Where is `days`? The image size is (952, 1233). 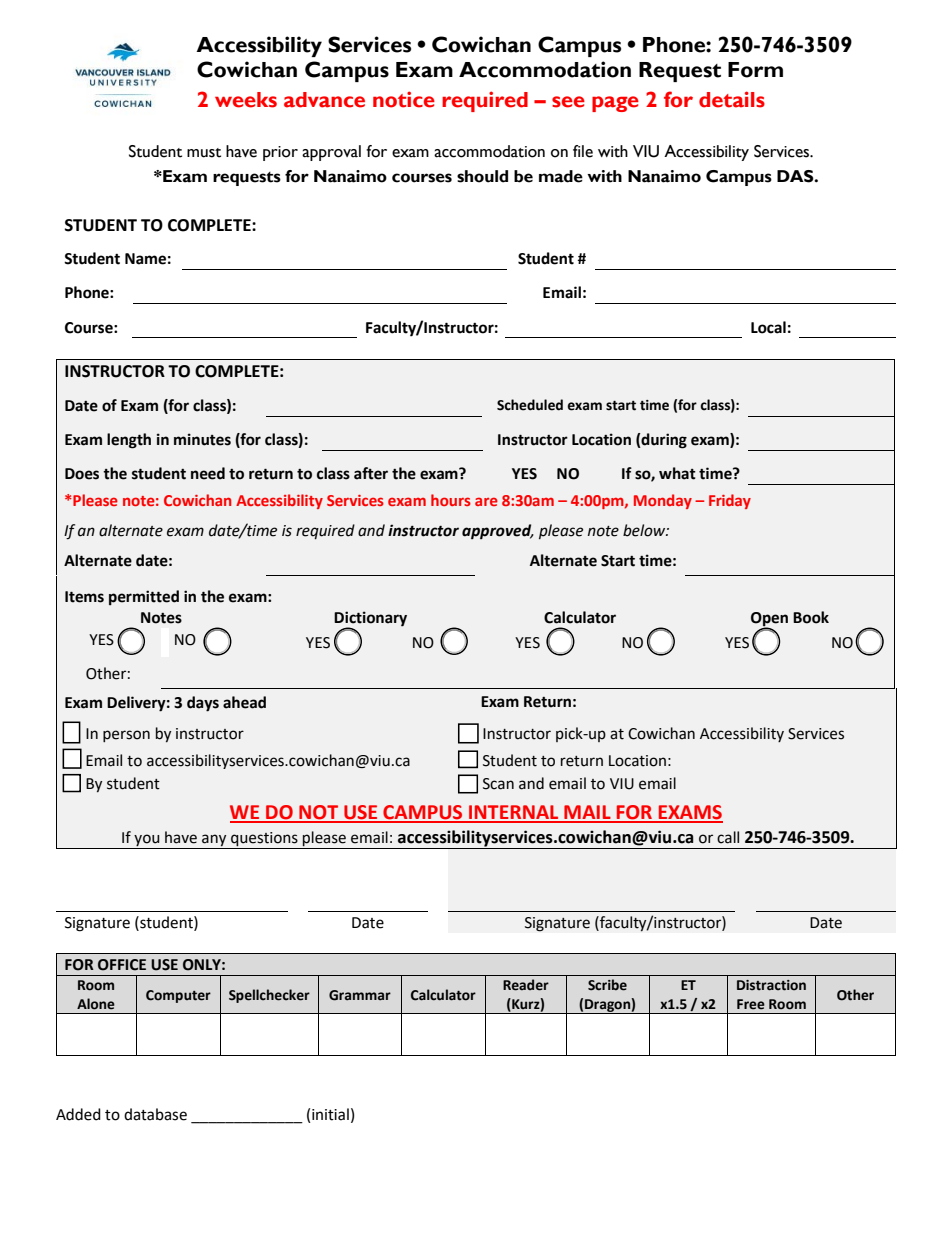
days is located at coordinates (203, 704).
